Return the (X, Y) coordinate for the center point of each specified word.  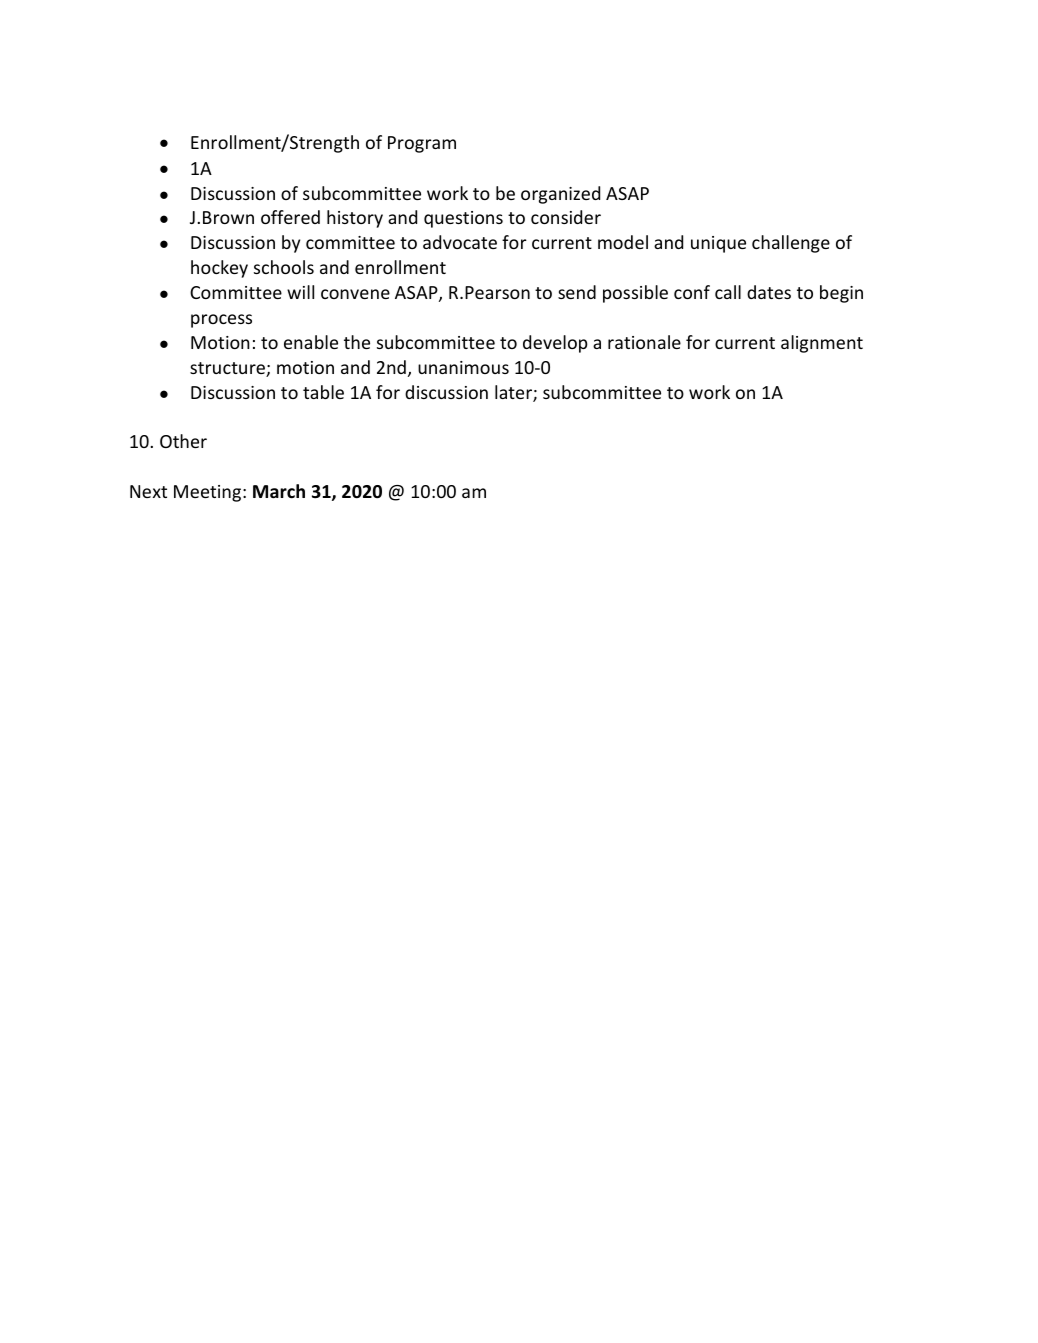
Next (148, 491)
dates (769, 292)
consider (566, 217)
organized (560, 195)
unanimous (463, 367)
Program (422, 144)
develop (555, 344)
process (221, 321)
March (279, 491)
